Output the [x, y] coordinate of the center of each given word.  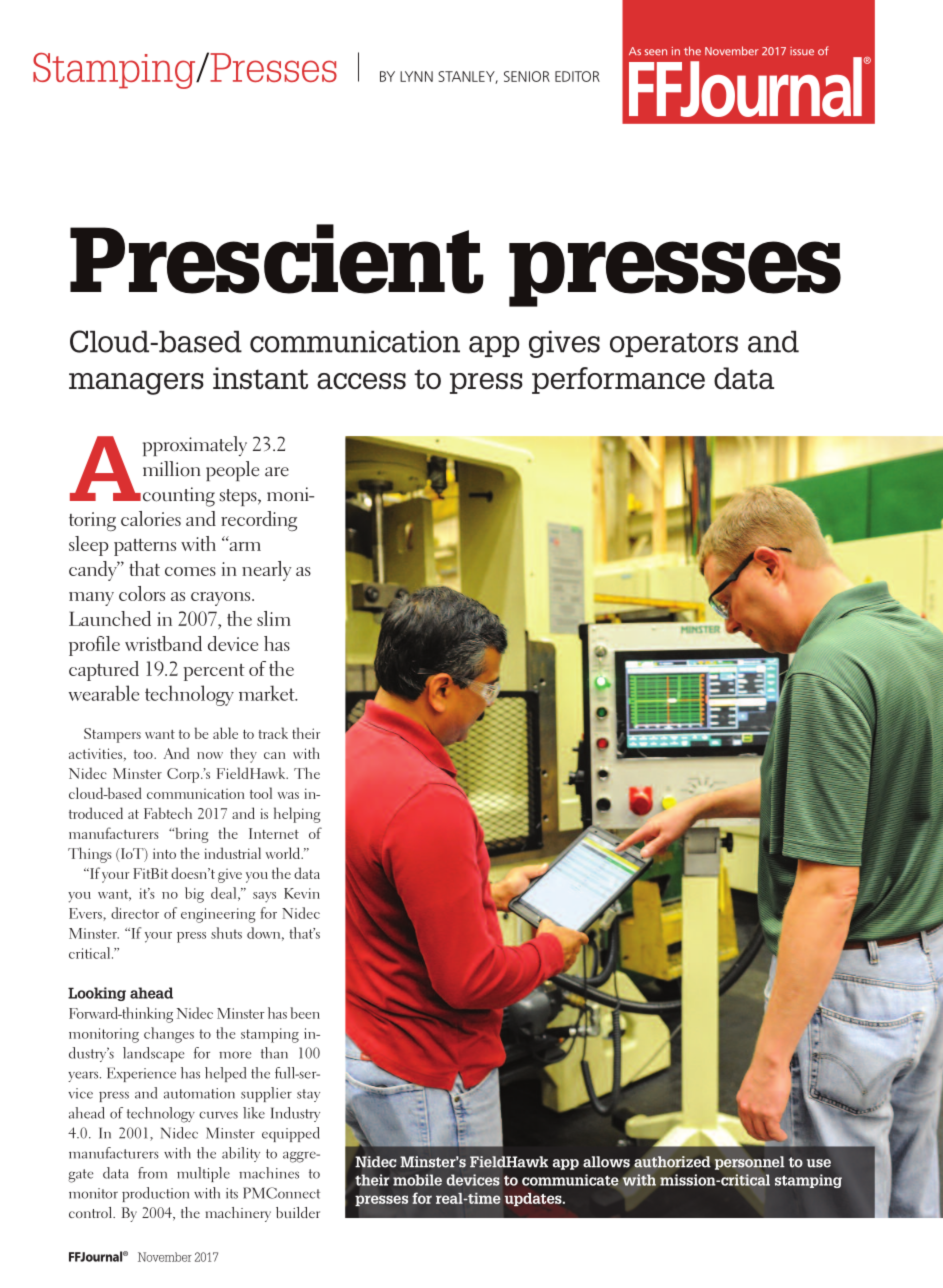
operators [674, 345]
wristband [163, 643]
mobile [417, 1180]
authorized [672, 1162]
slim [274, 618]
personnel [749, 1163]
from [152, 1173]
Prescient [277, 259]
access [361, 381]
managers [136, 384]
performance [618, 380]
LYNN [416, 76]
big [194, 895]
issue [802, 51]
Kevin [302, 893]
